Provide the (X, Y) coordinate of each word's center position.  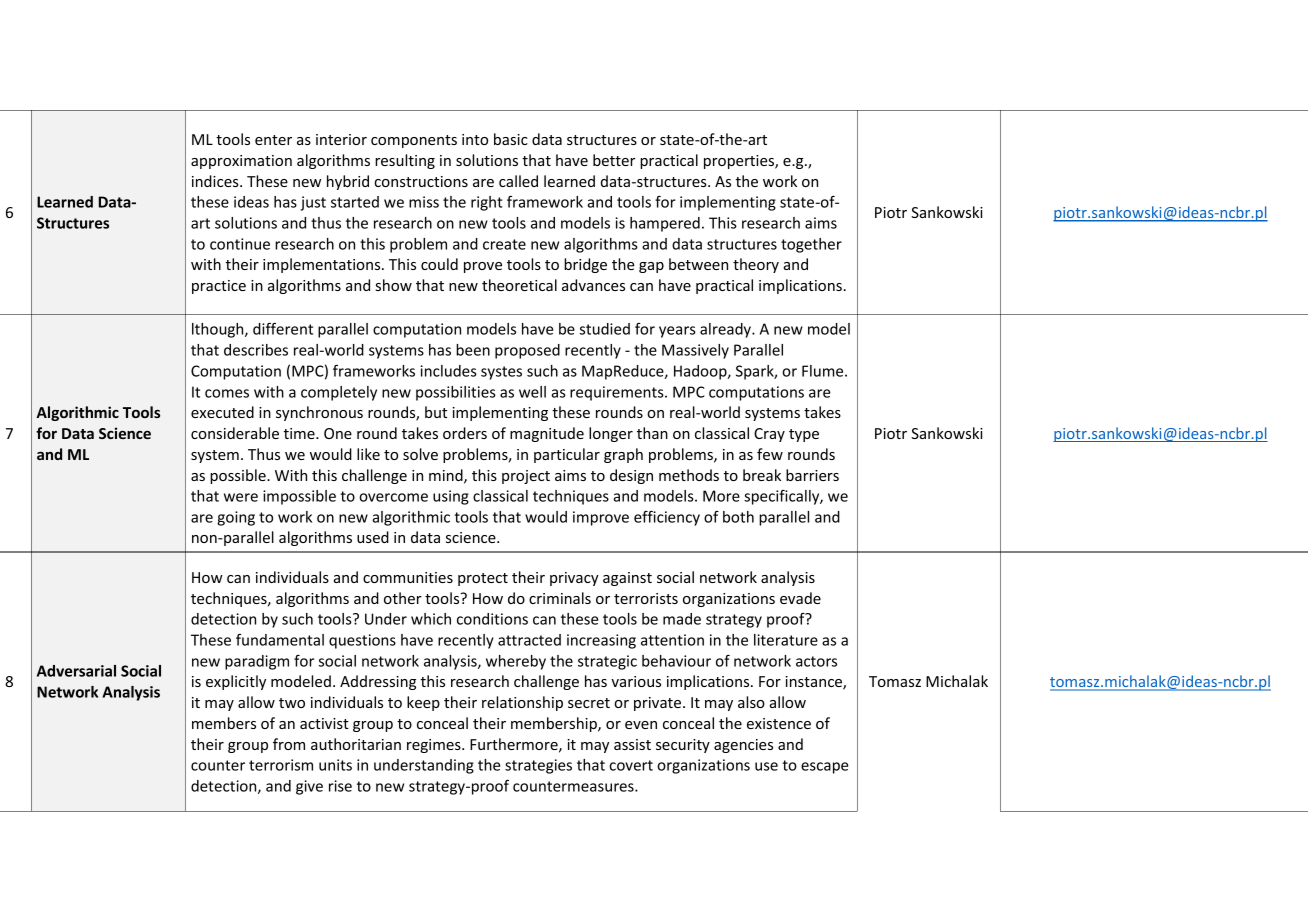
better (614, 160)
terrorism (281, 765)
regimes (435, 746)
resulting (405, 161)
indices (216, 181)
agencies (743, 746)
